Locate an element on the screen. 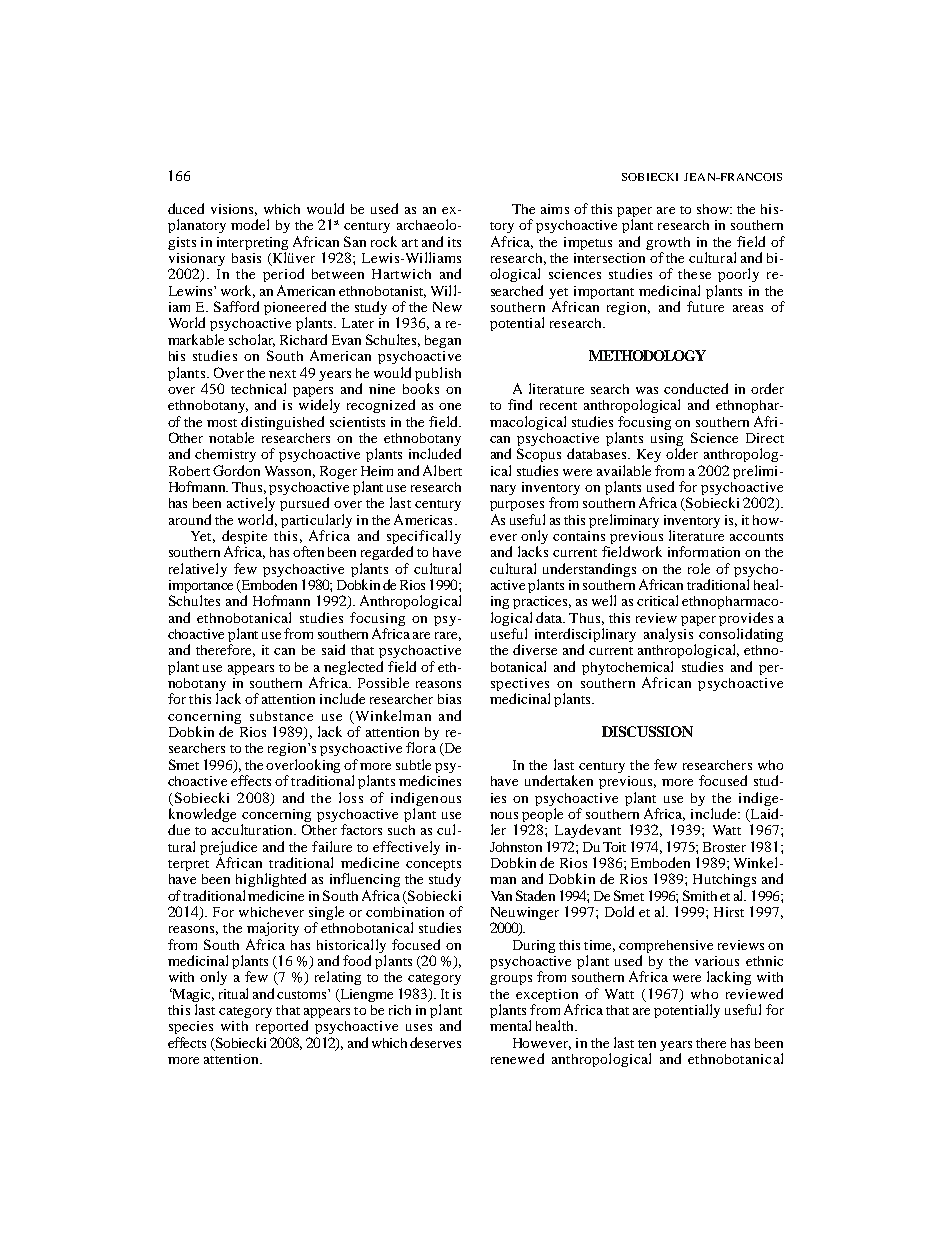 The height and width of the screenshot is (1233, 952). Albert is located at coordinates (442, 470).
